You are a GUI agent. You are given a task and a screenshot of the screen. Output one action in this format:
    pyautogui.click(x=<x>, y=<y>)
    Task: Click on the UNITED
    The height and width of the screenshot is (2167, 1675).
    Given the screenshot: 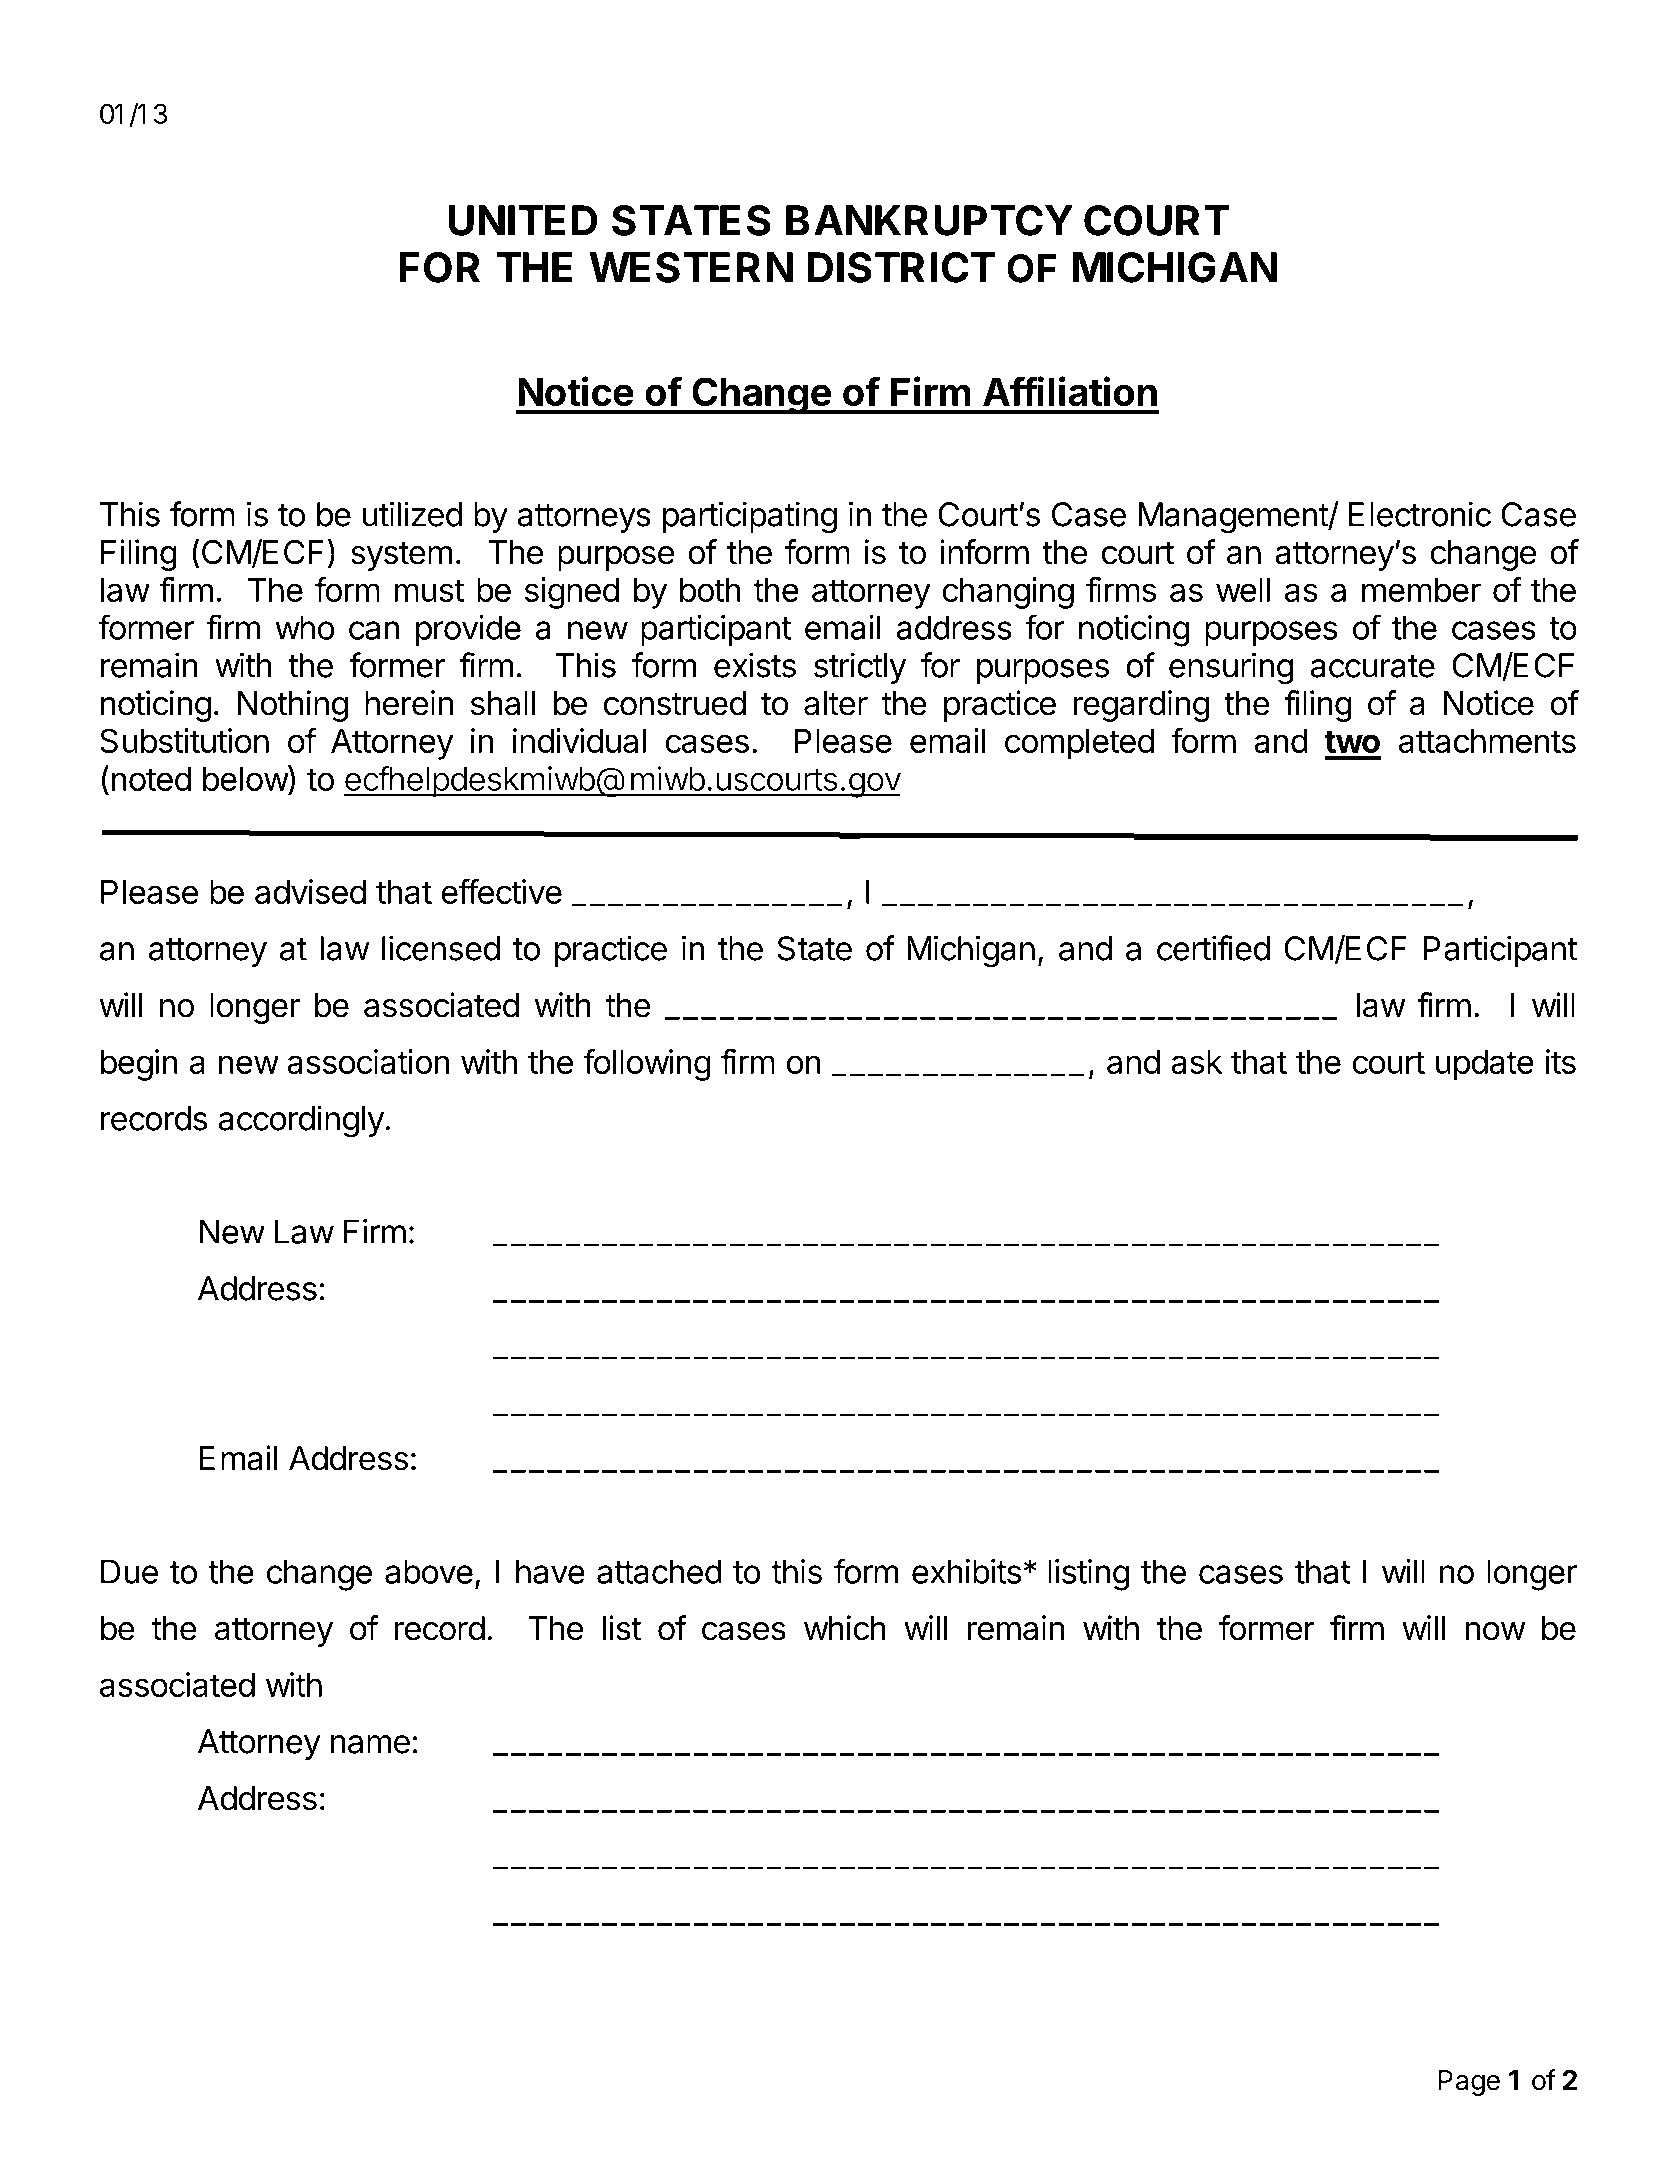 What is the action you would take?
    pyautogui.click(x=523, y=220)
